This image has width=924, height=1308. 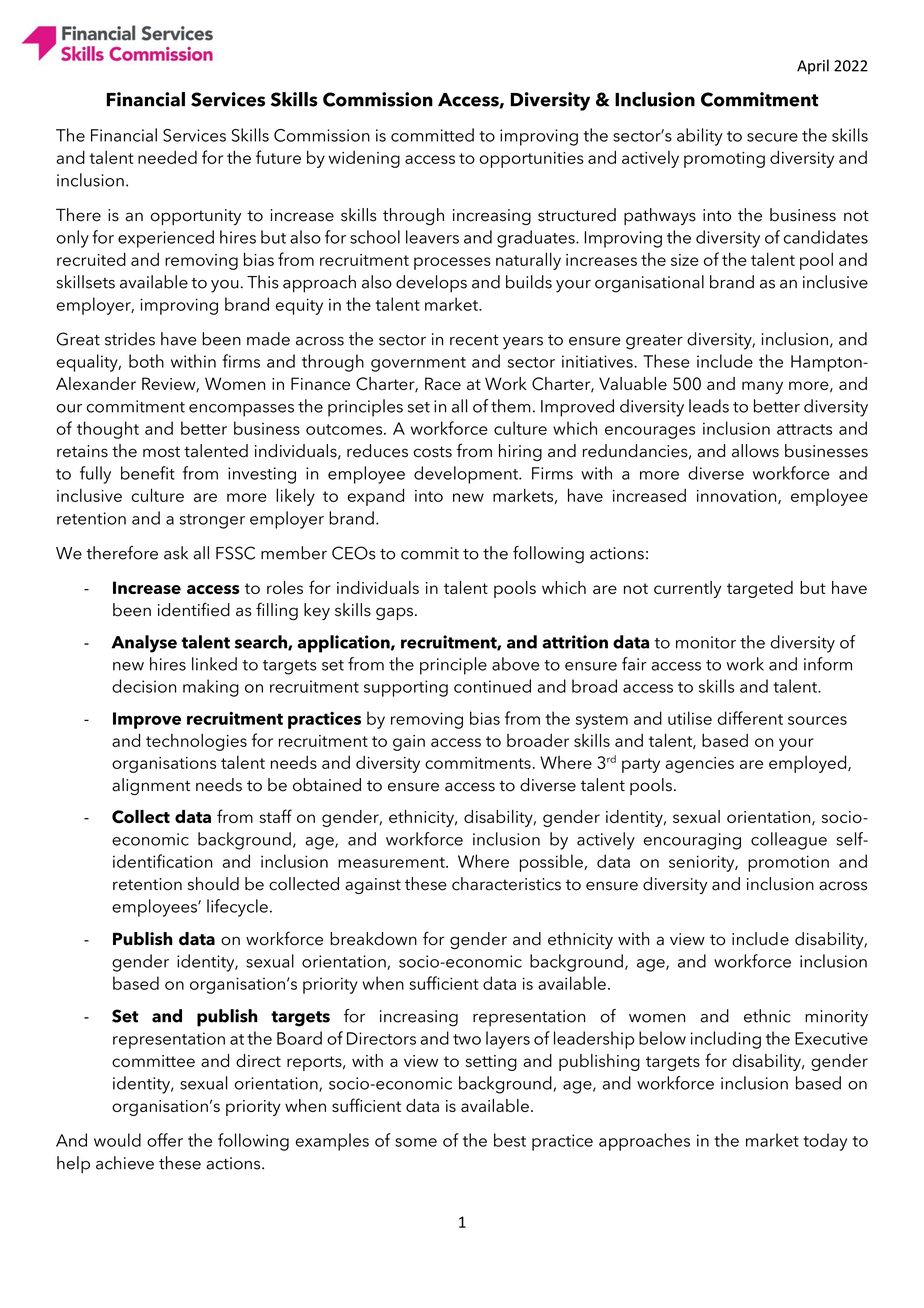 What do you see at coordinates (165, 1140) in the image?
I see `offer` at bounding box center [165, 1140].
